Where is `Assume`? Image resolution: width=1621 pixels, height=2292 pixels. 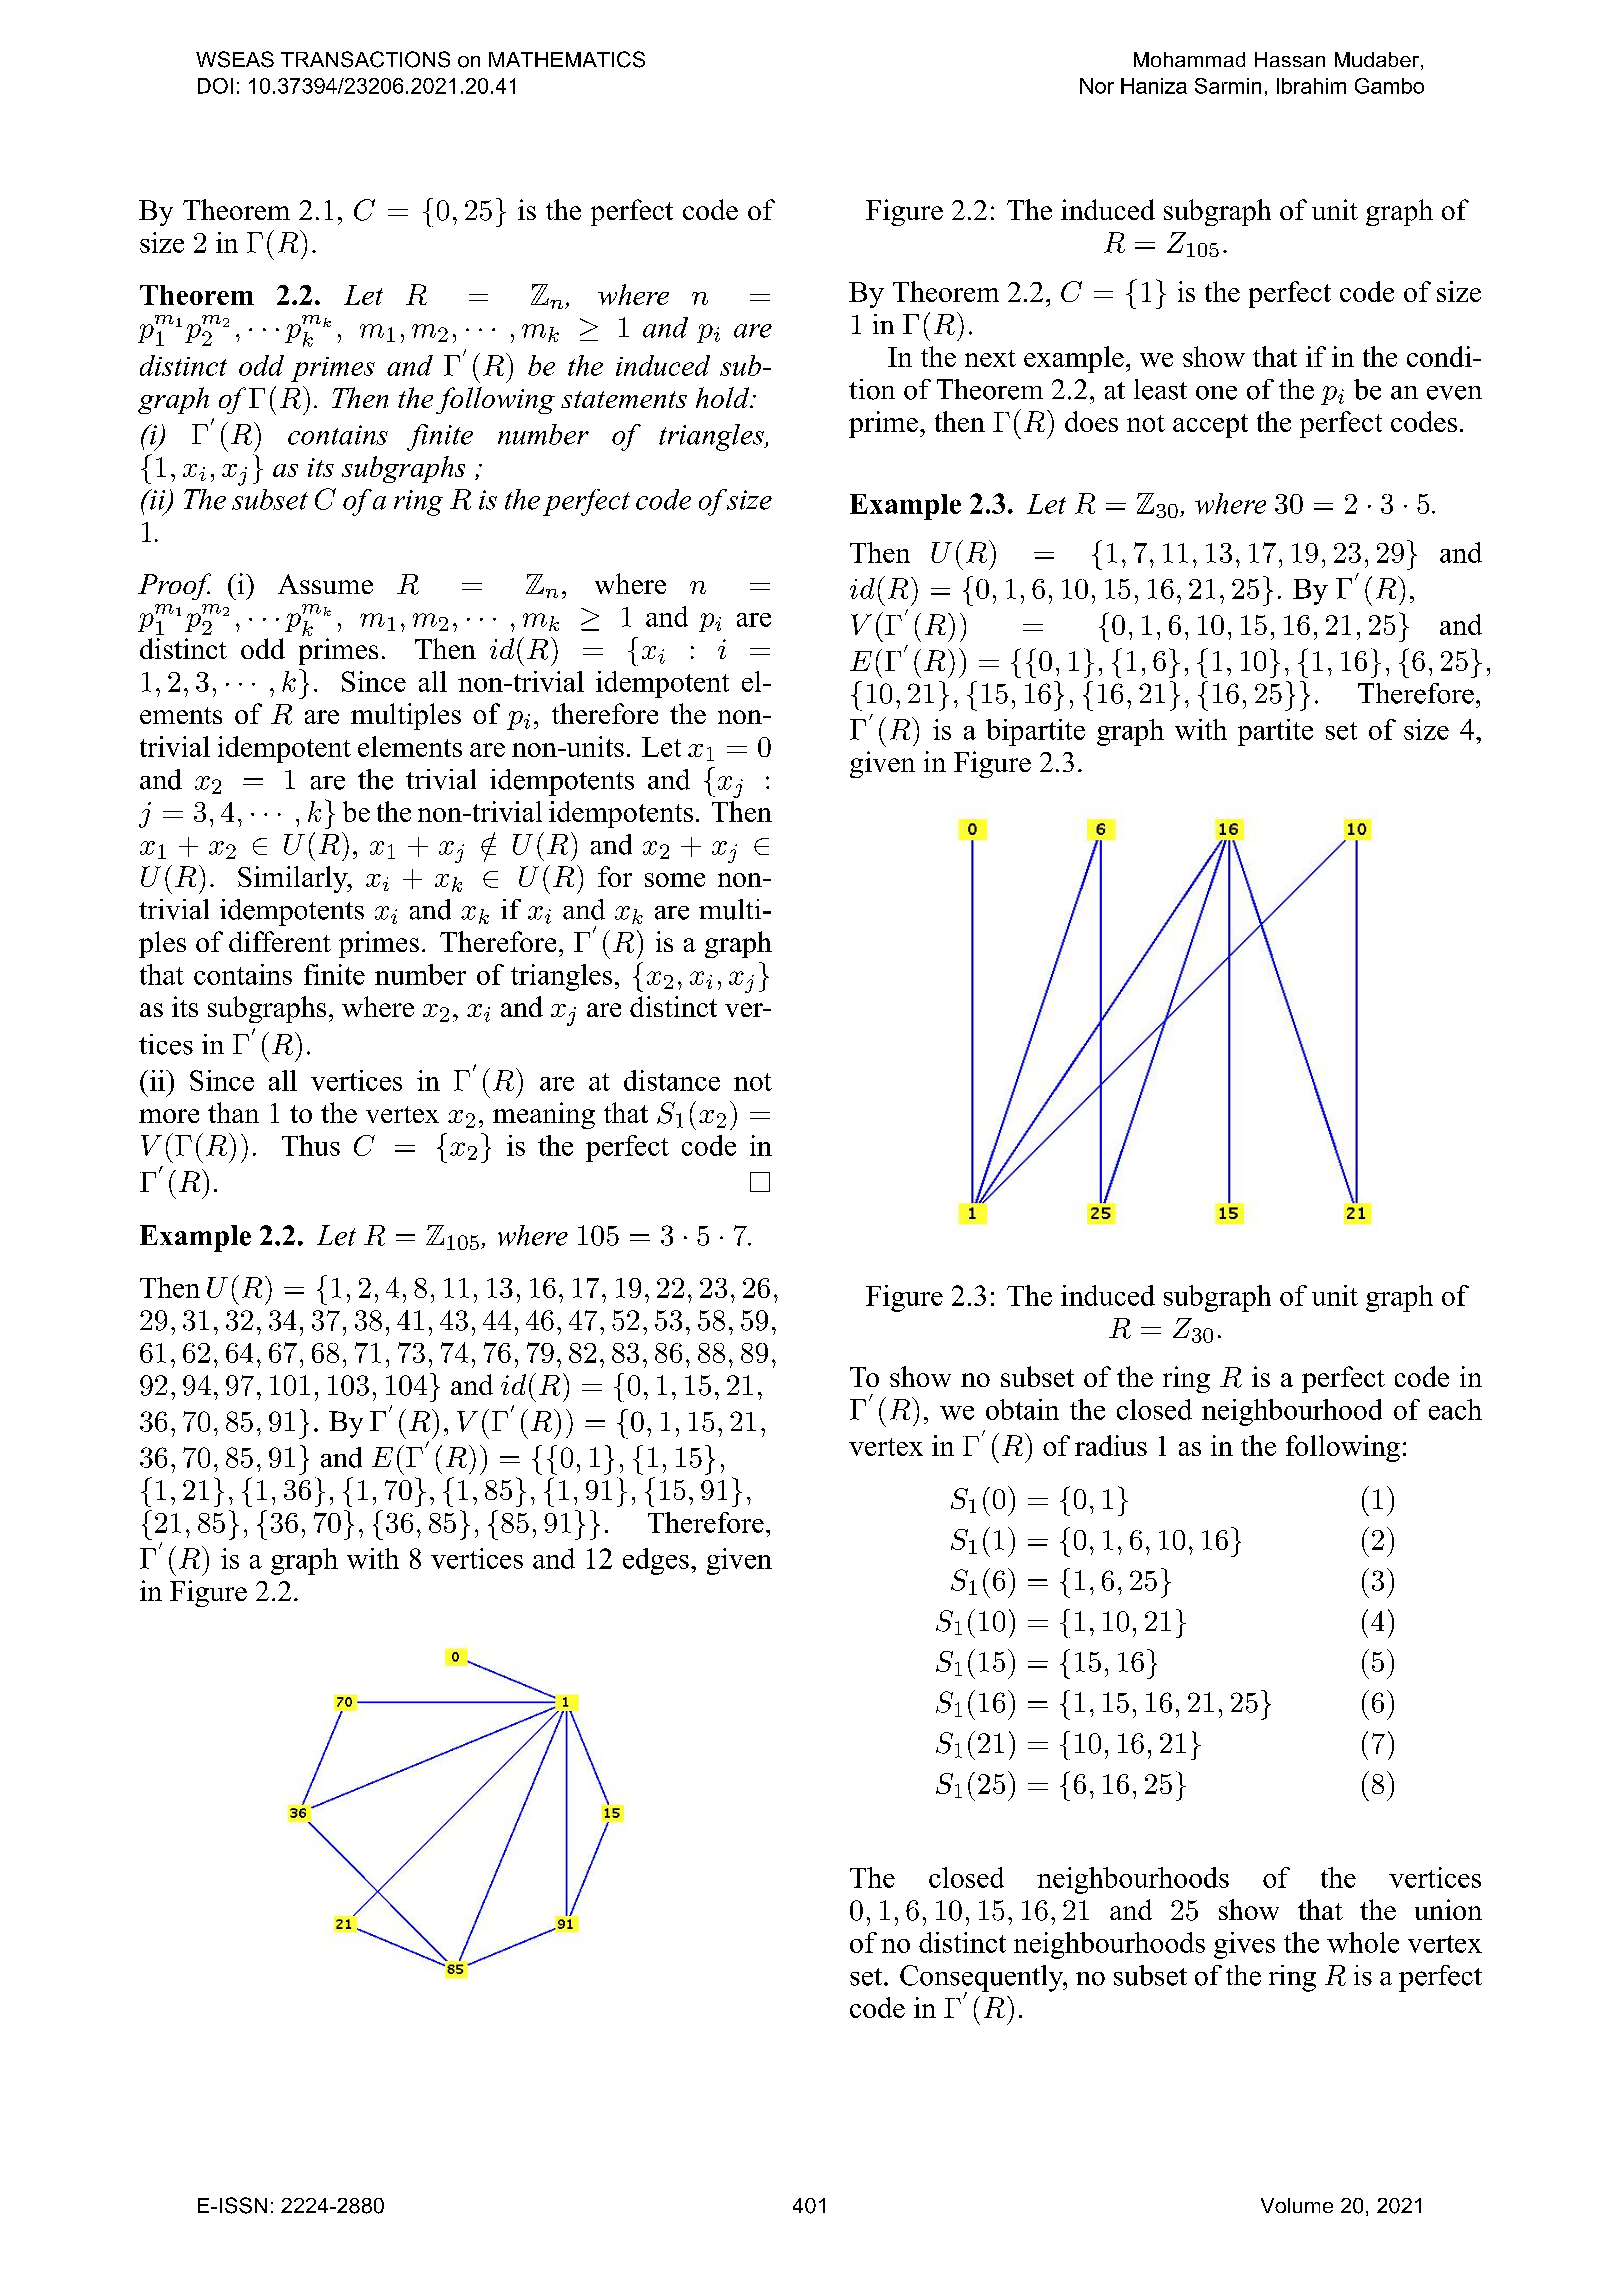
Assume is located at coordinates (325, 584).
